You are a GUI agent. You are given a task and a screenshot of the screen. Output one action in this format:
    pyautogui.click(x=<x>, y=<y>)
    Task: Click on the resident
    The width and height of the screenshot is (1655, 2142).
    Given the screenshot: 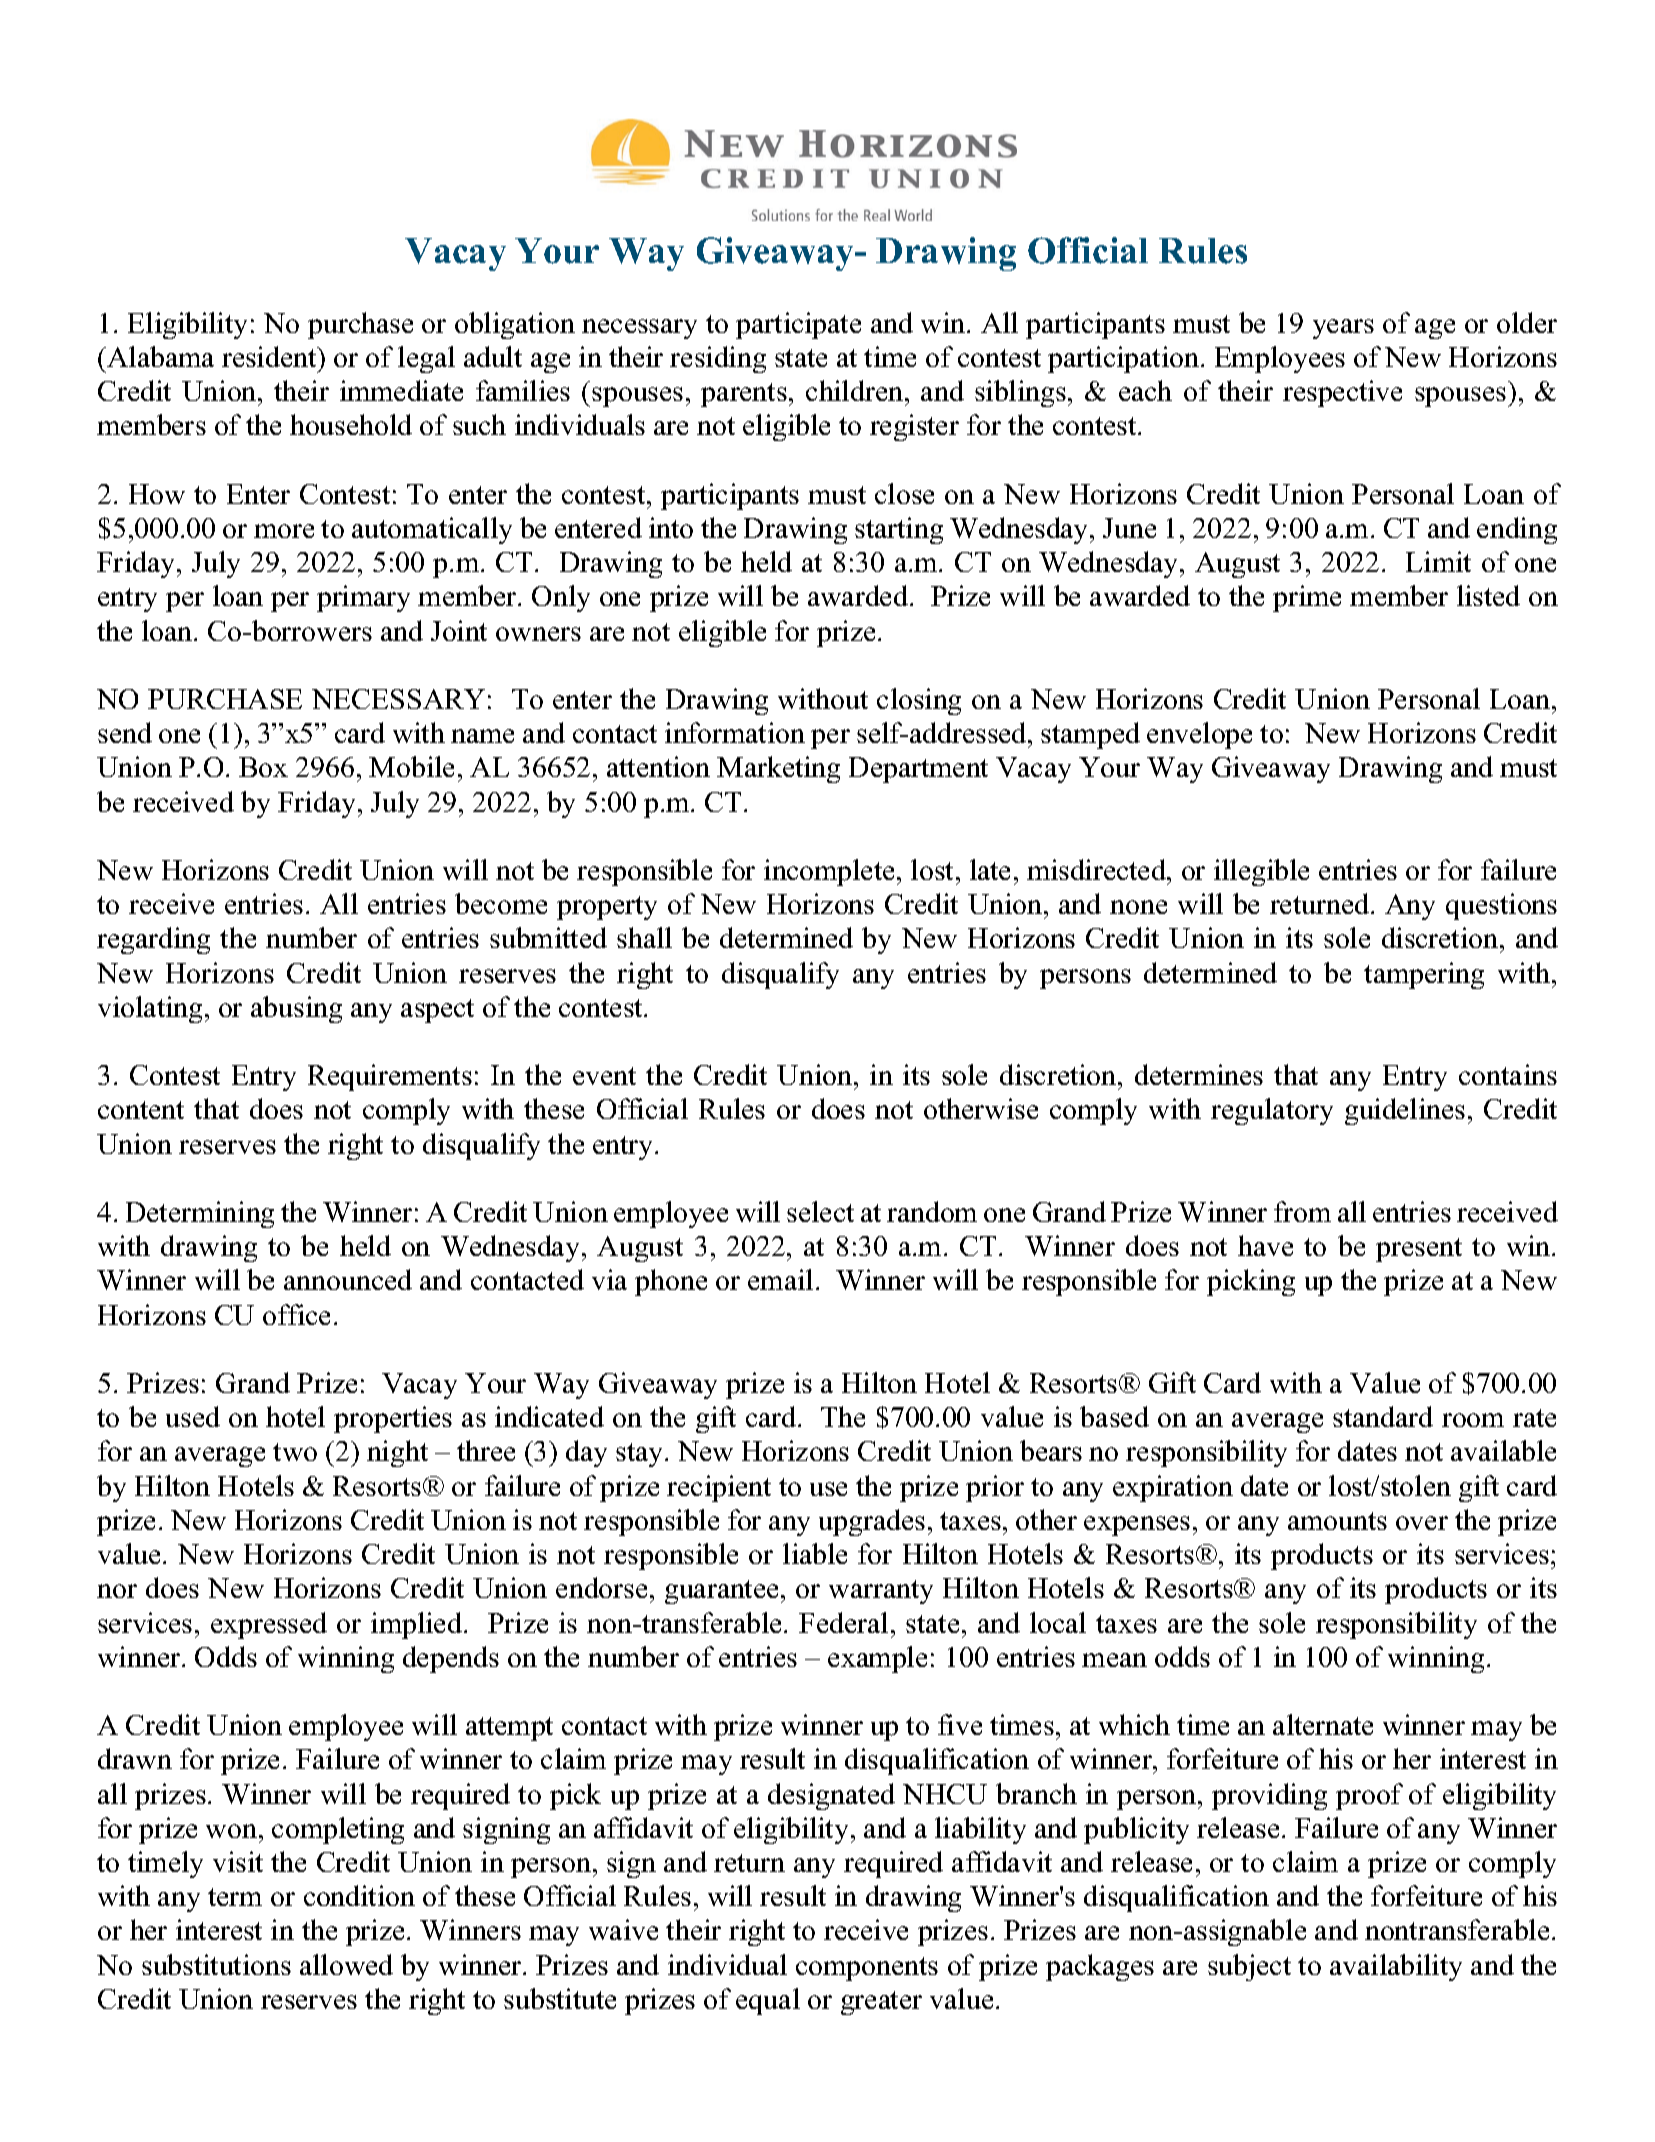 What is the action you would take?
    pyautogui.click(x=270, y=356)
